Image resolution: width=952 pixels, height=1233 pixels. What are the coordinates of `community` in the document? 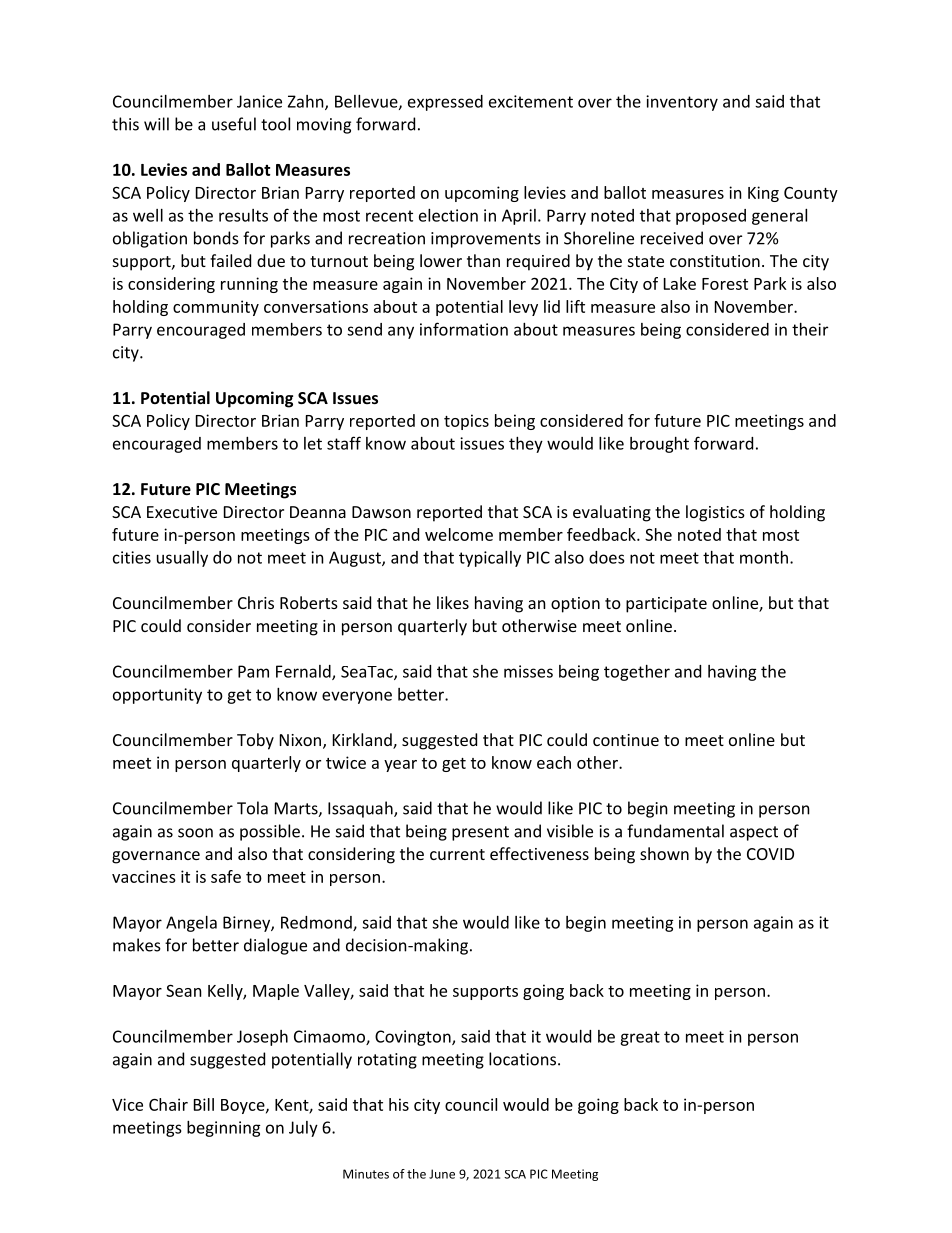 It's located at (216, 308).
